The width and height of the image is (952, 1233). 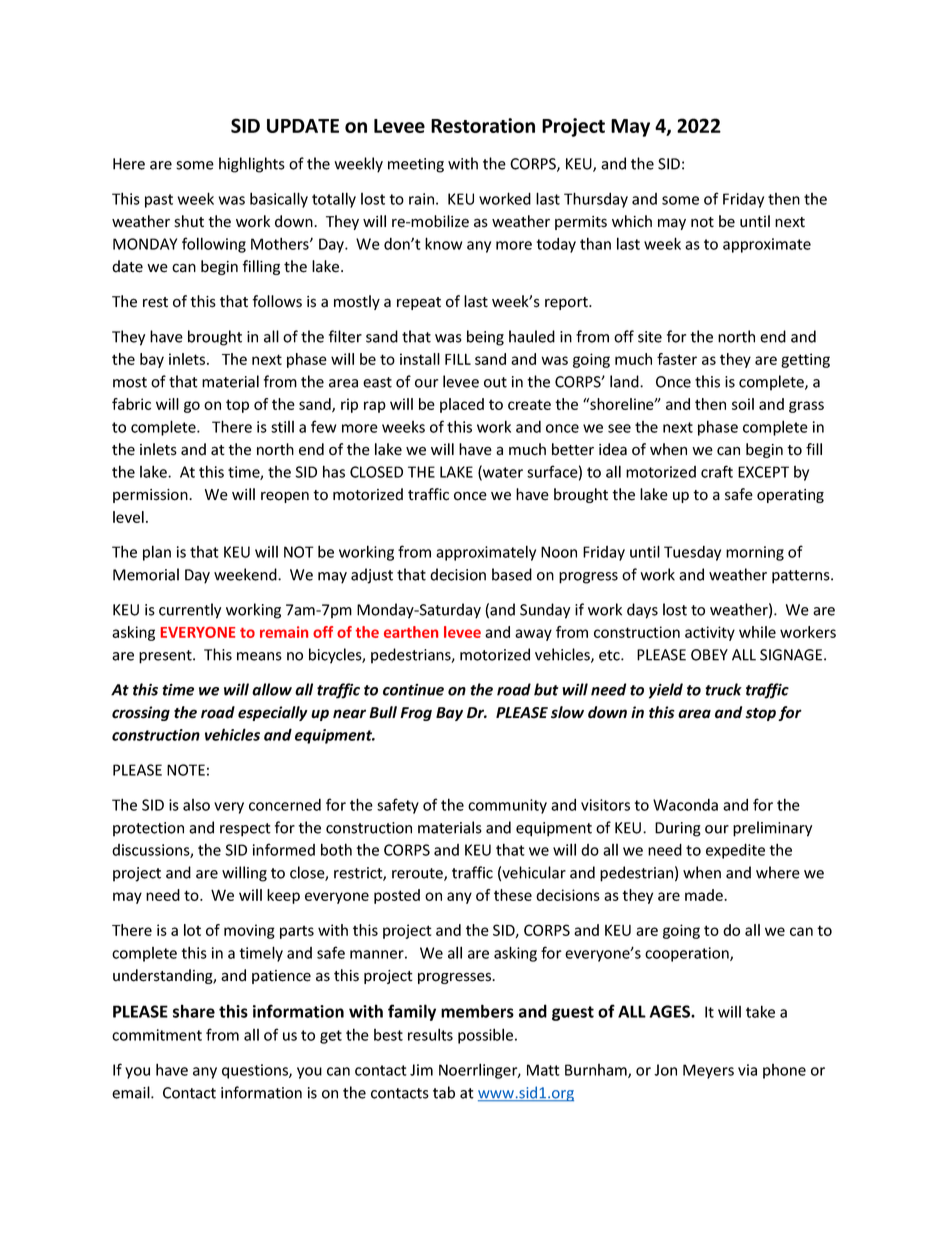 What do you see at coordinates (632, 221) in the image?
I see `which` at bounding box center [632, 221].
